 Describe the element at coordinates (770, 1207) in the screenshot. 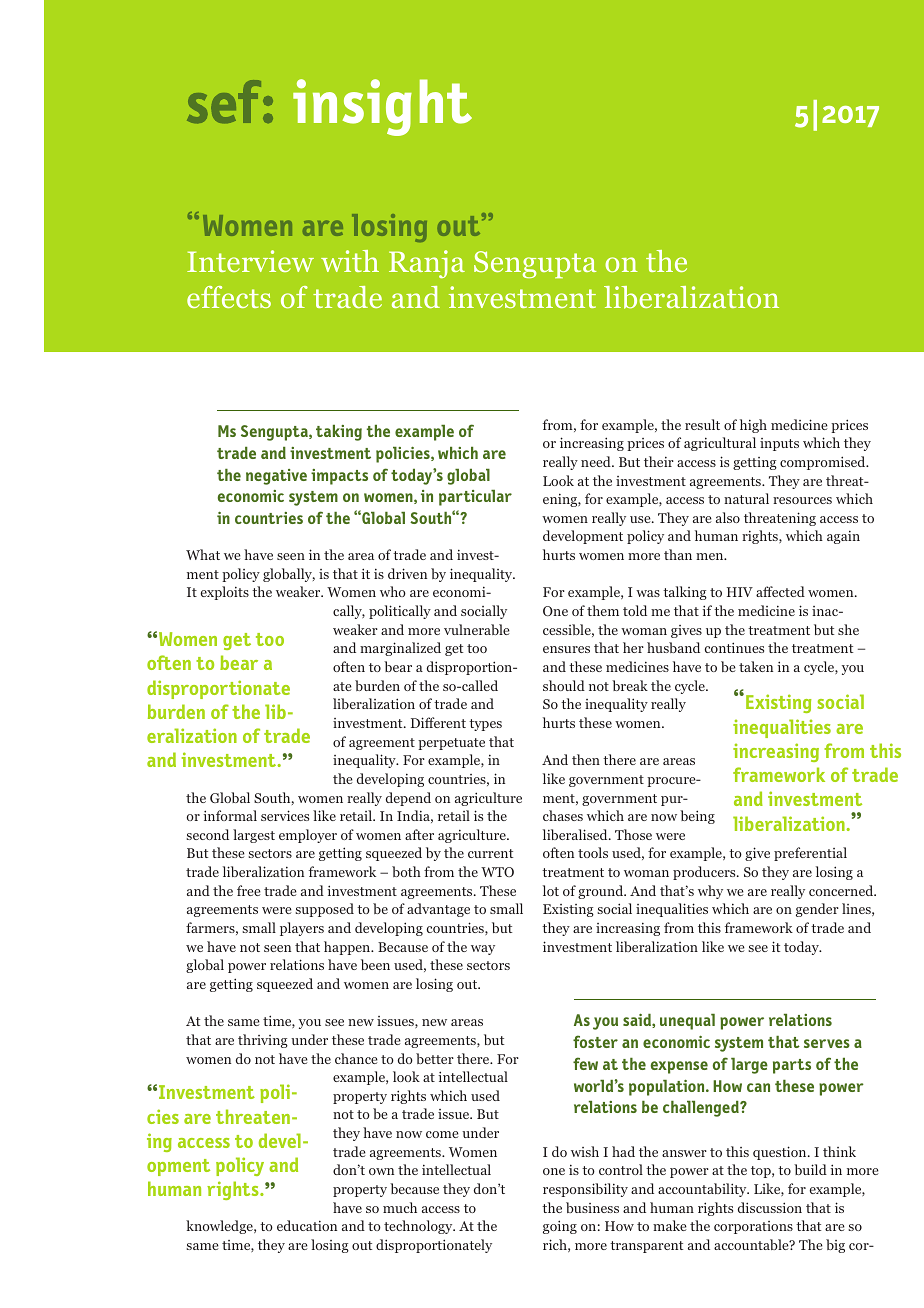

I see `discussion` at that location.
